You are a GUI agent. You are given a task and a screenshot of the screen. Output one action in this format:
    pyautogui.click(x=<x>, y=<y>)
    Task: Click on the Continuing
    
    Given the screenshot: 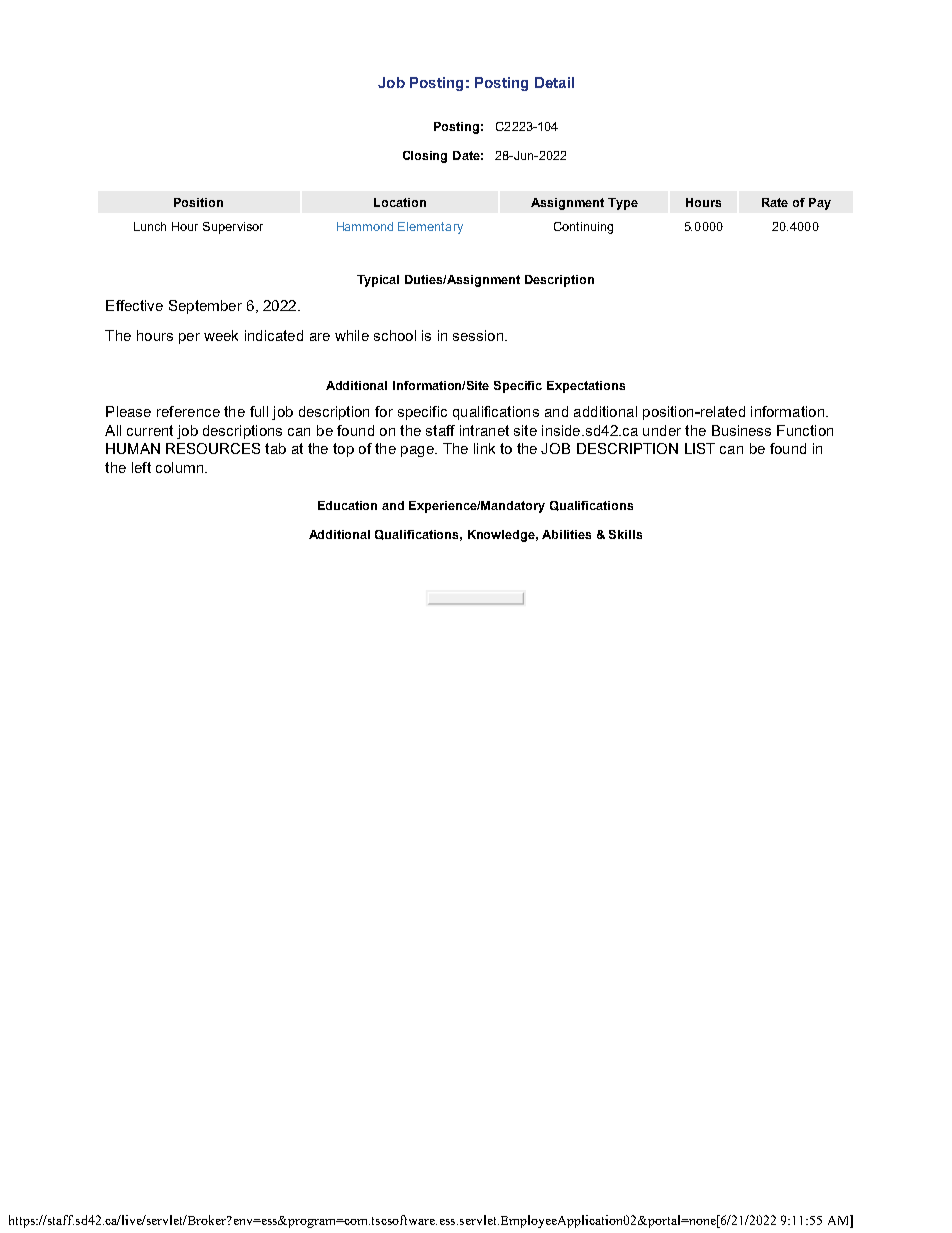 What is the action you would take?
    pyautogui.click(x=583, y=228)
